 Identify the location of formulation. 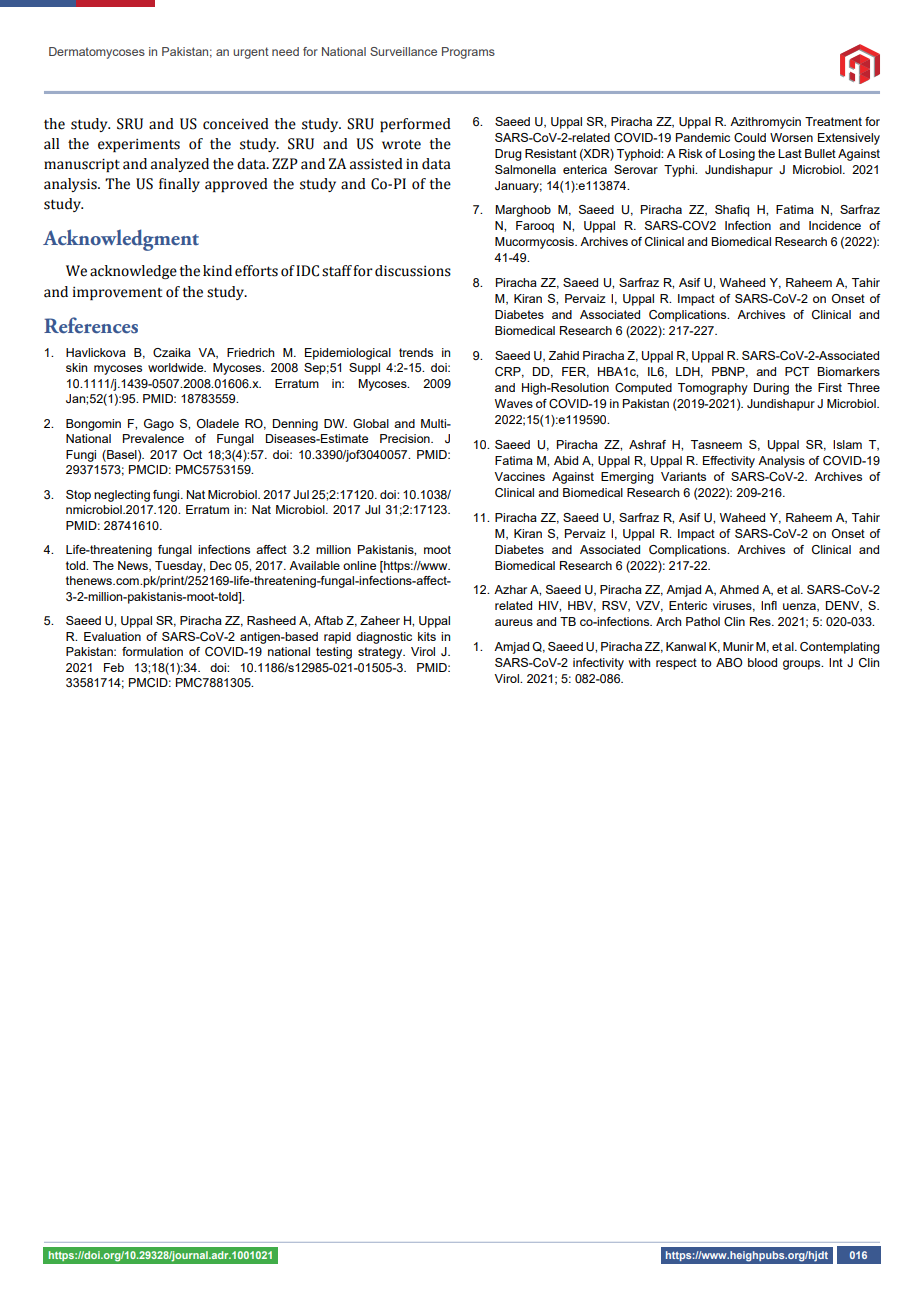
(152, 651).
